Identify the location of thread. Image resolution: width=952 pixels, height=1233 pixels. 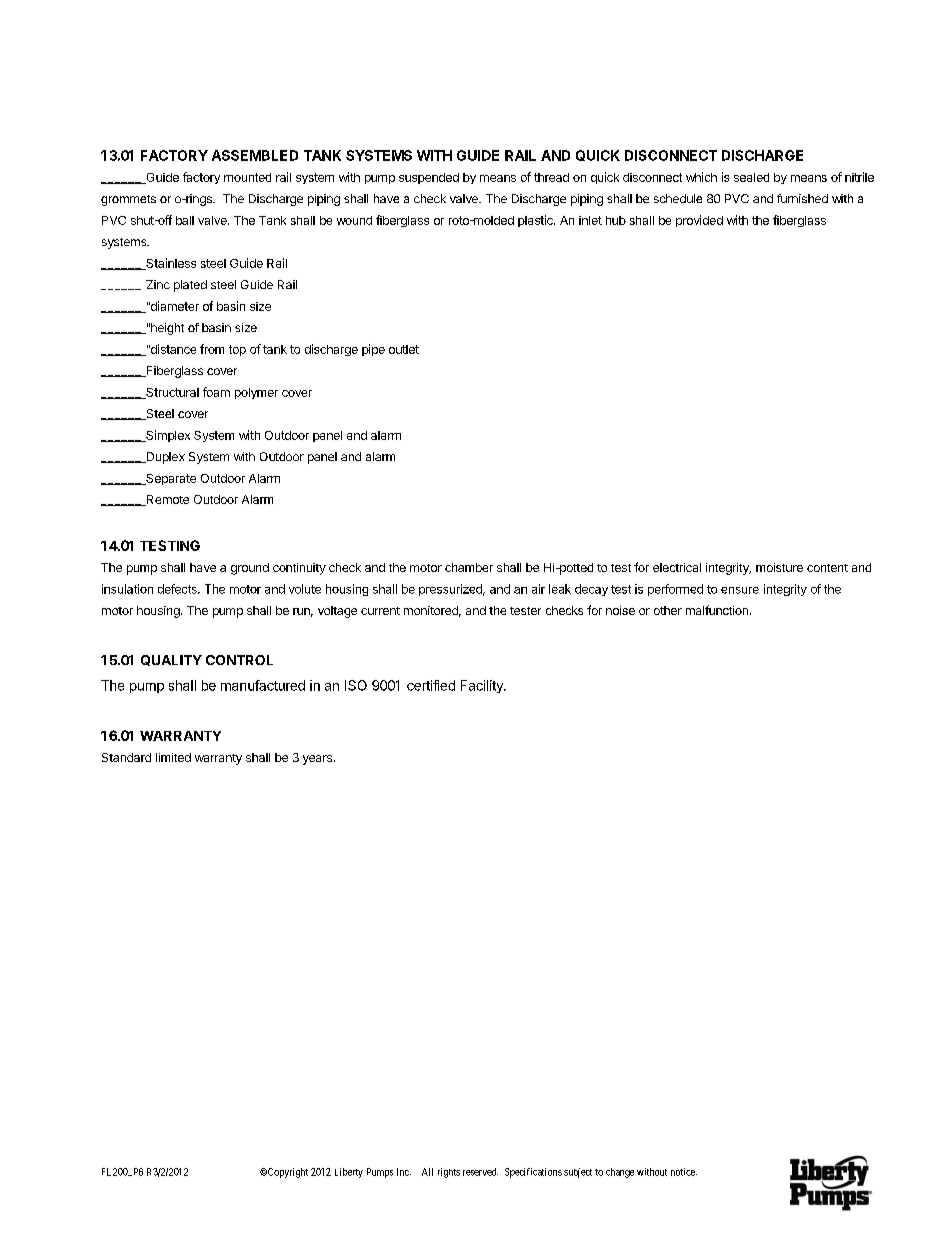
(551, 177).
